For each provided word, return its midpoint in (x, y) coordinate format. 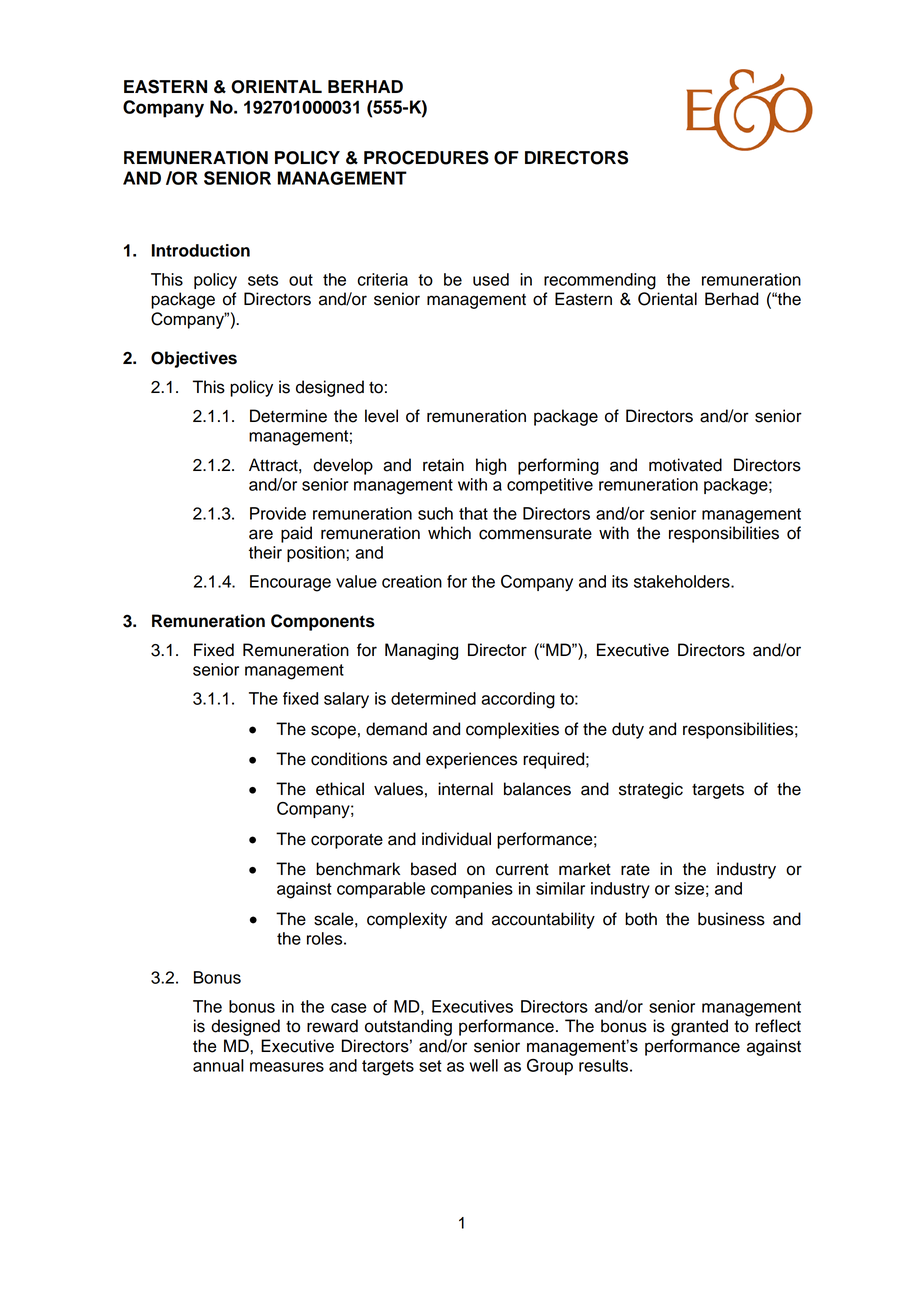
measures (287, 1067)
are (261, 534)
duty (628, 730)
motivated (685, 465)
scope (333, 732)
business (731, 919)
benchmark (358, 869)
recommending (600, 281)
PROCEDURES (426, 157)
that (473, 513)
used (491, 279)
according (518, 700)
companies (472, 890)
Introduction (201, 250)
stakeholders (683, 581)
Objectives (194, 359)
